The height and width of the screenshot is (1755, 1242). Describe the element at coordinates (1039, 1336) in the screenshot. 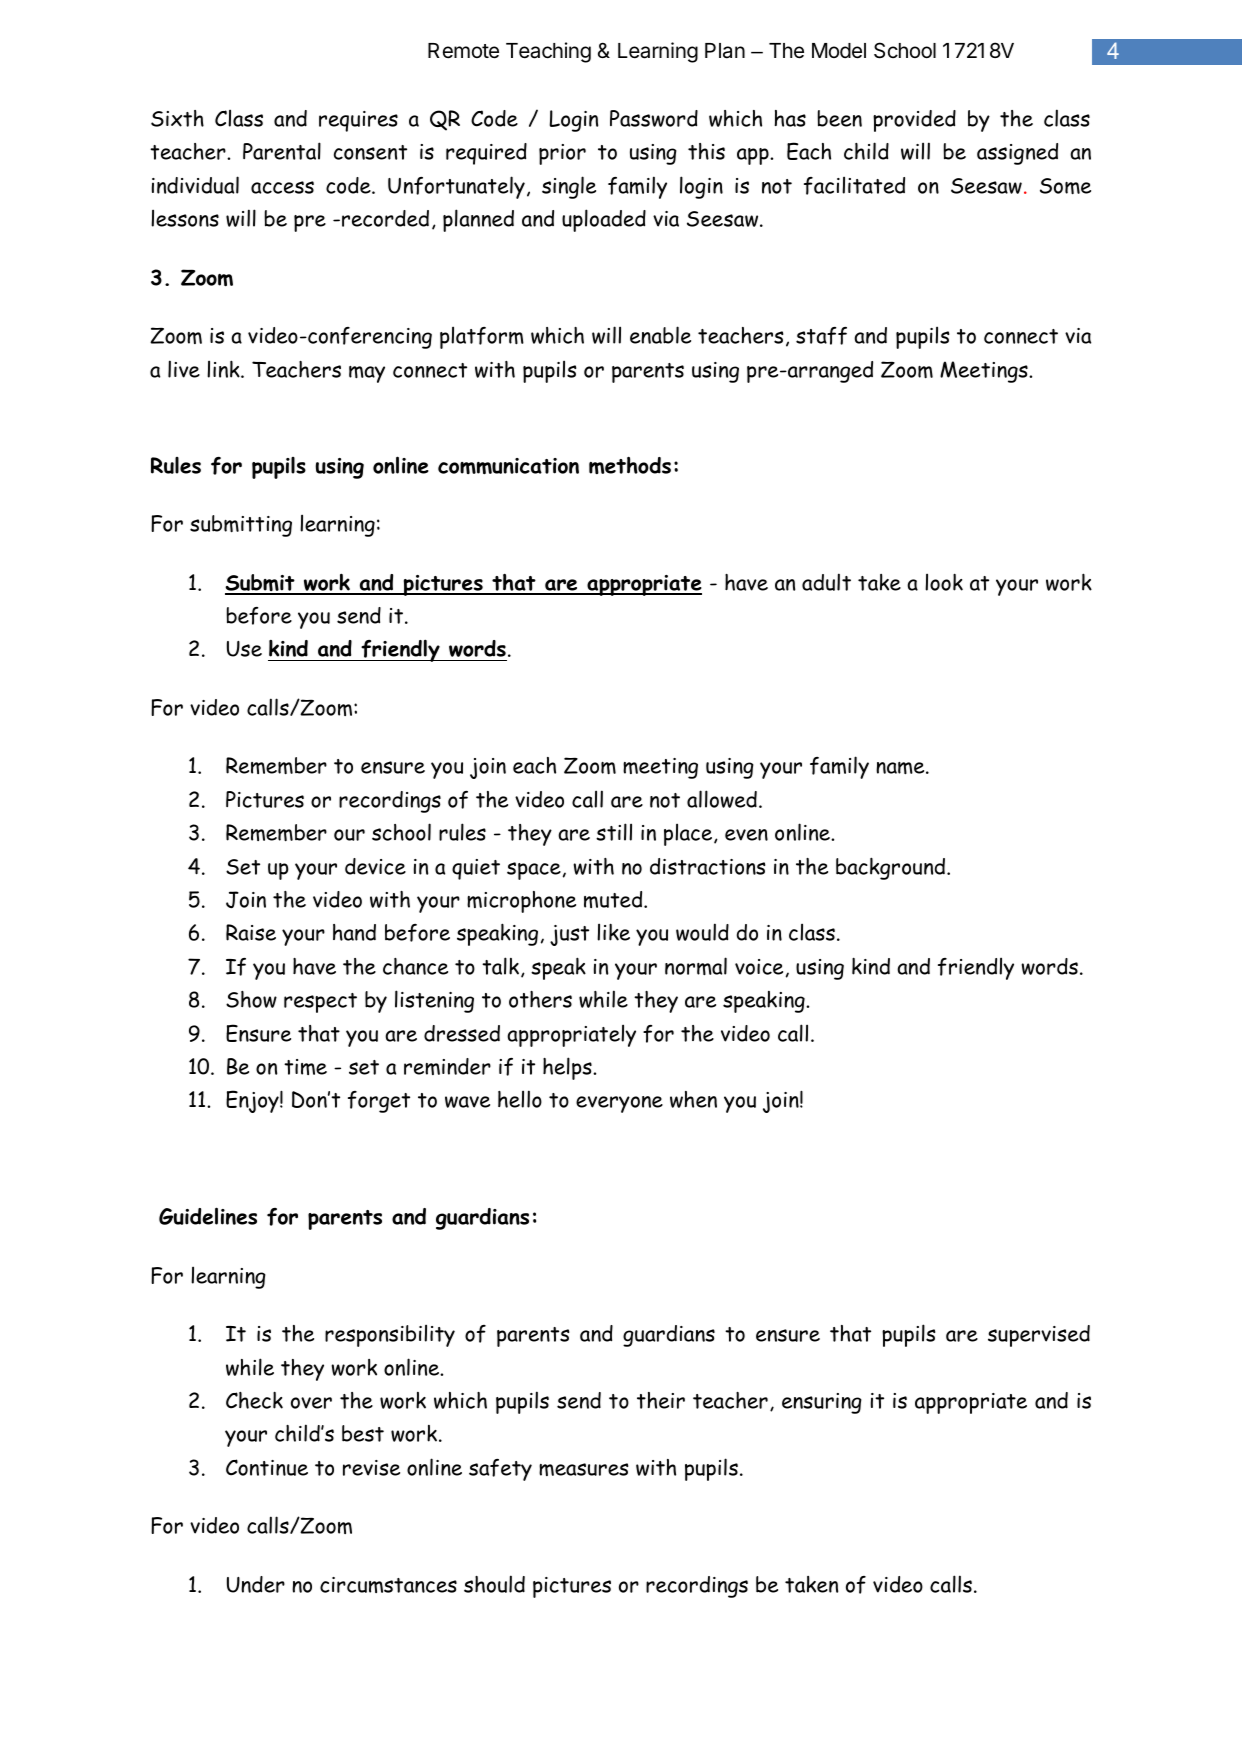

I see `supervised` at that location.
